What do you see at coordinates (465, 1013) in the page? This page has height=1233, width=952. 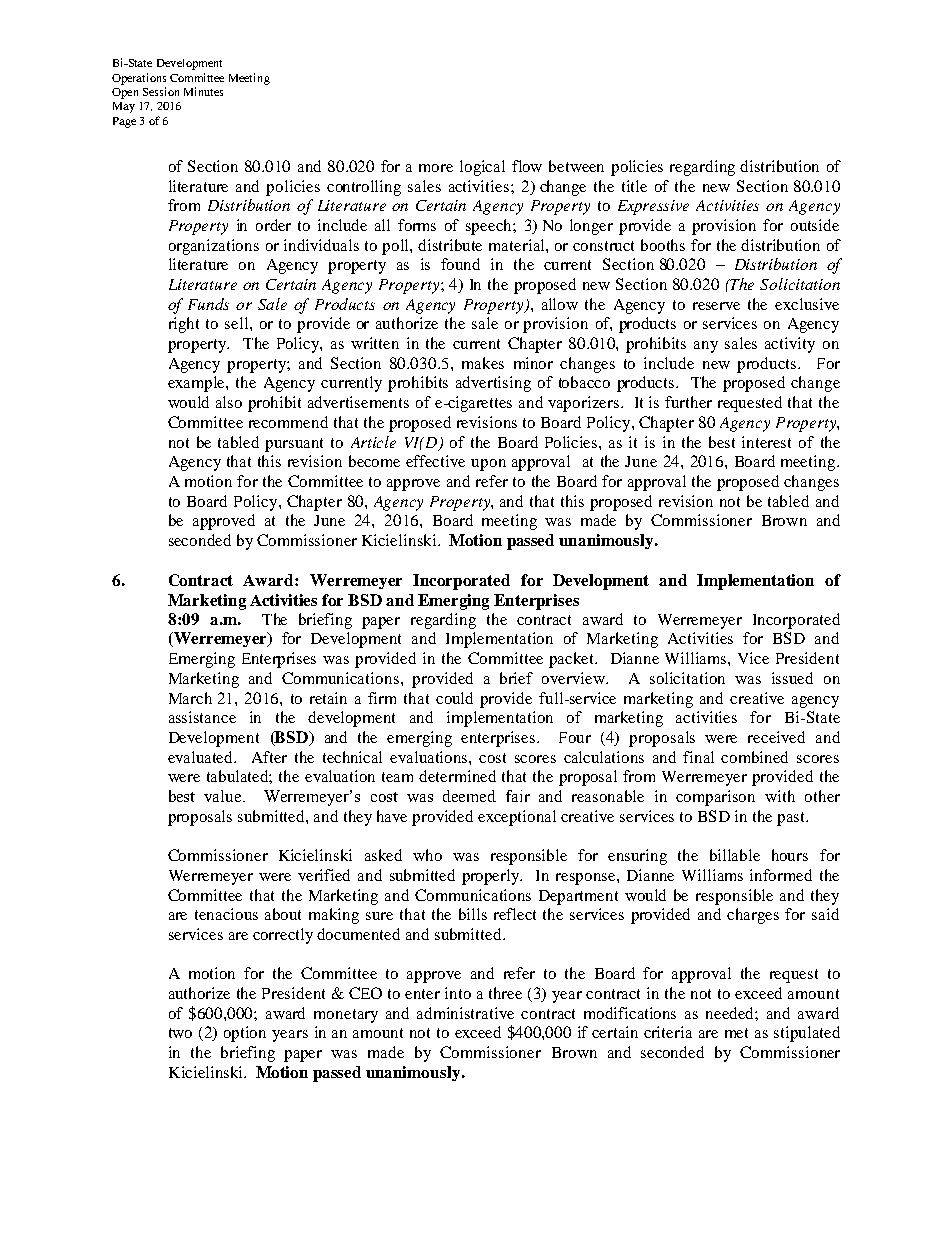 I see `administrative` at bounding box center [465, 1013].
